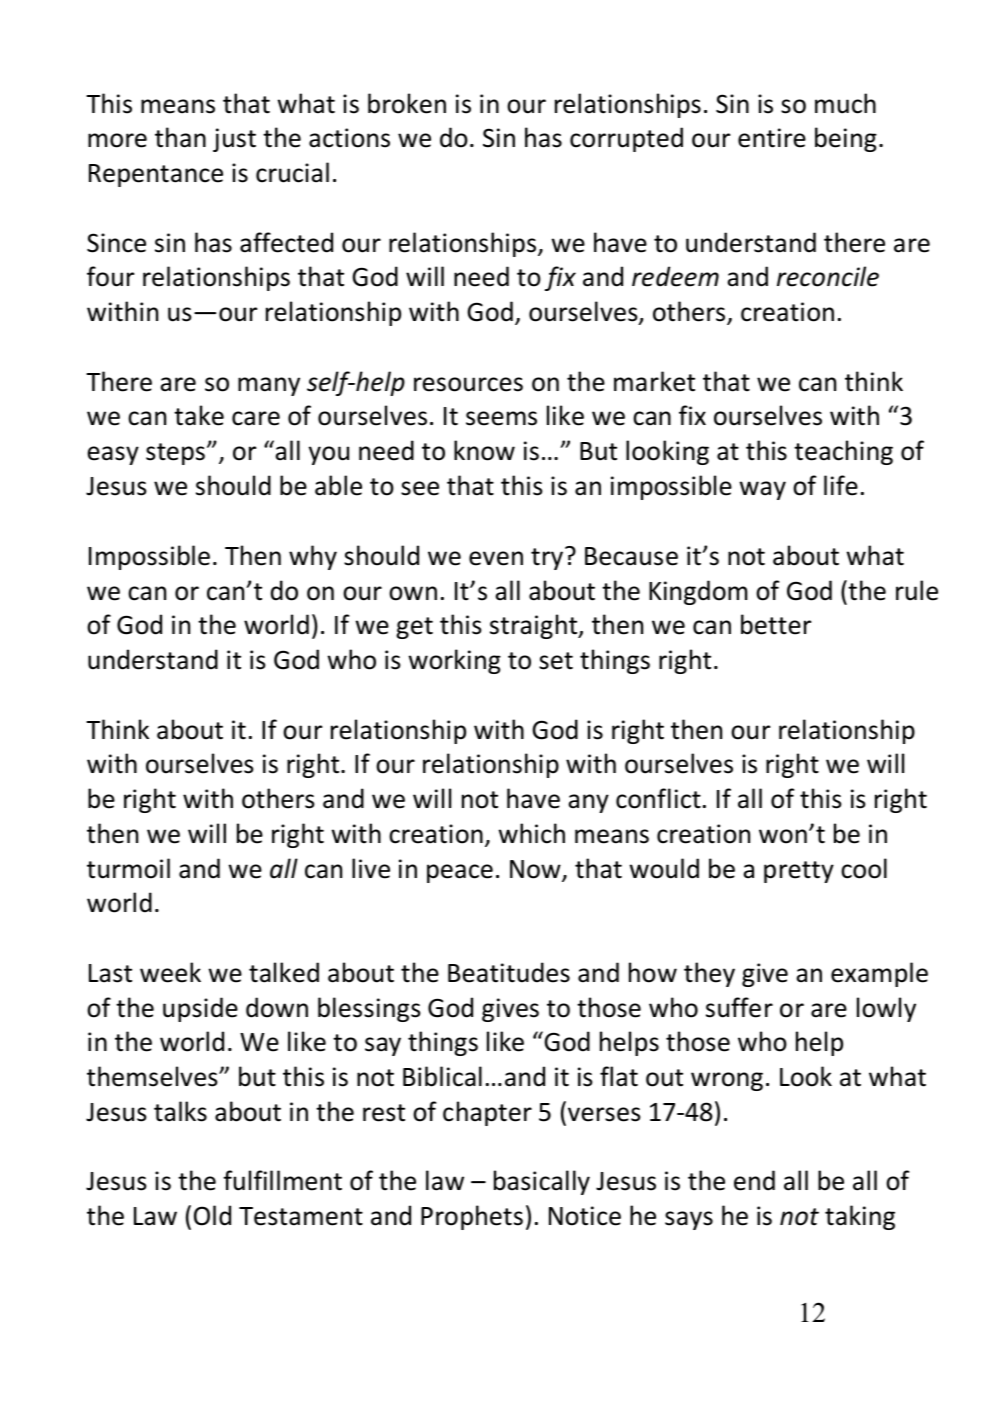  I want to click on than, so click(180, 137).
